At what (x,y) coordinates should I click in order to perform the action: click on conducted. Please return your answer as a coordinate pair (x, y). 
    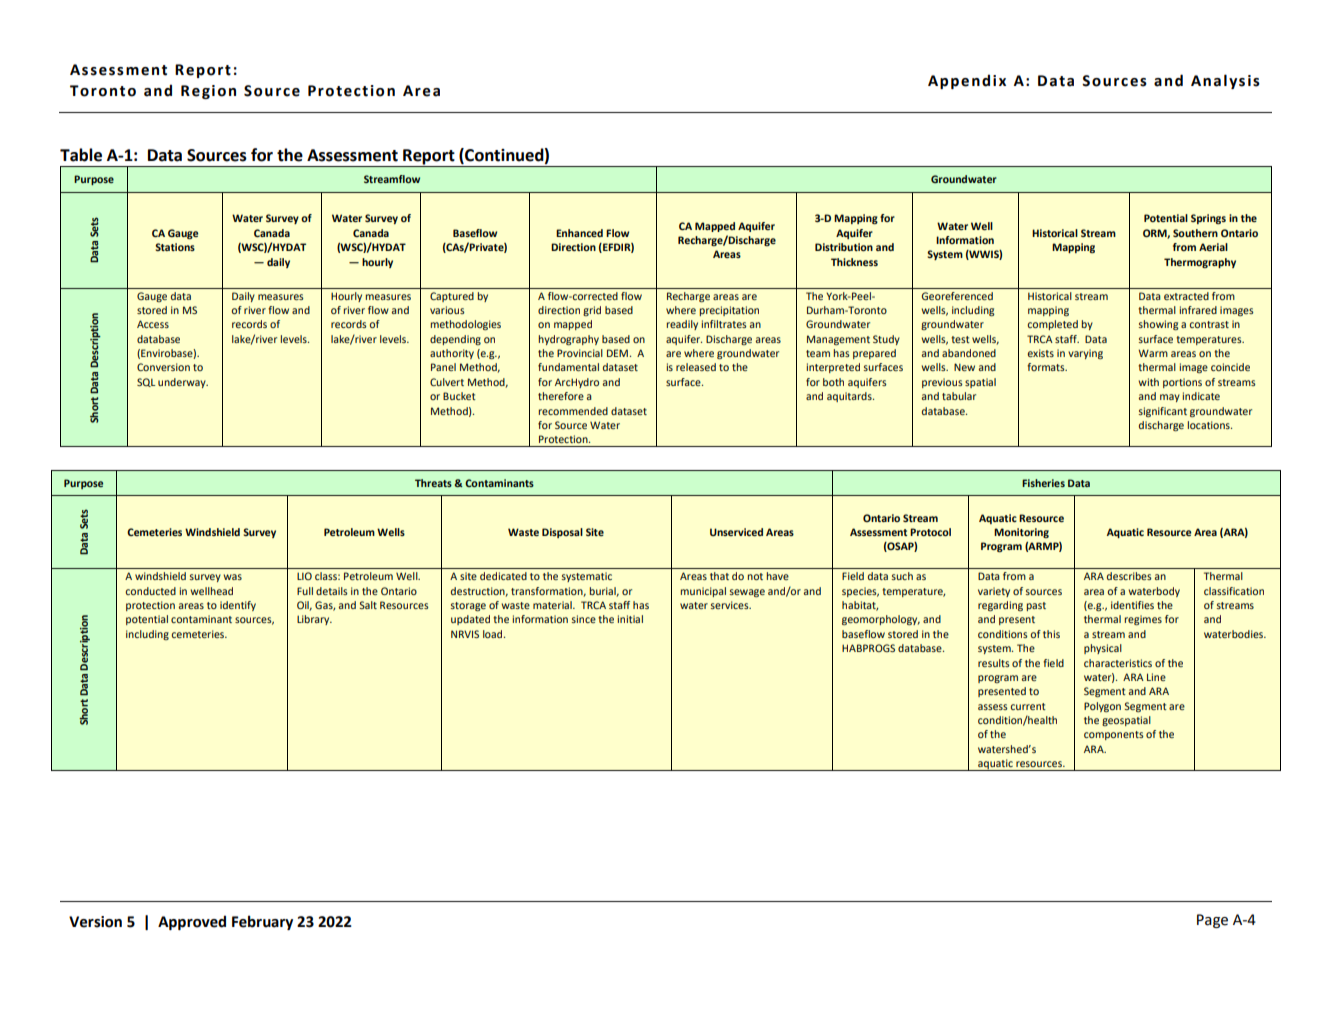
    Looking at the image, I should click on (150, 591).
